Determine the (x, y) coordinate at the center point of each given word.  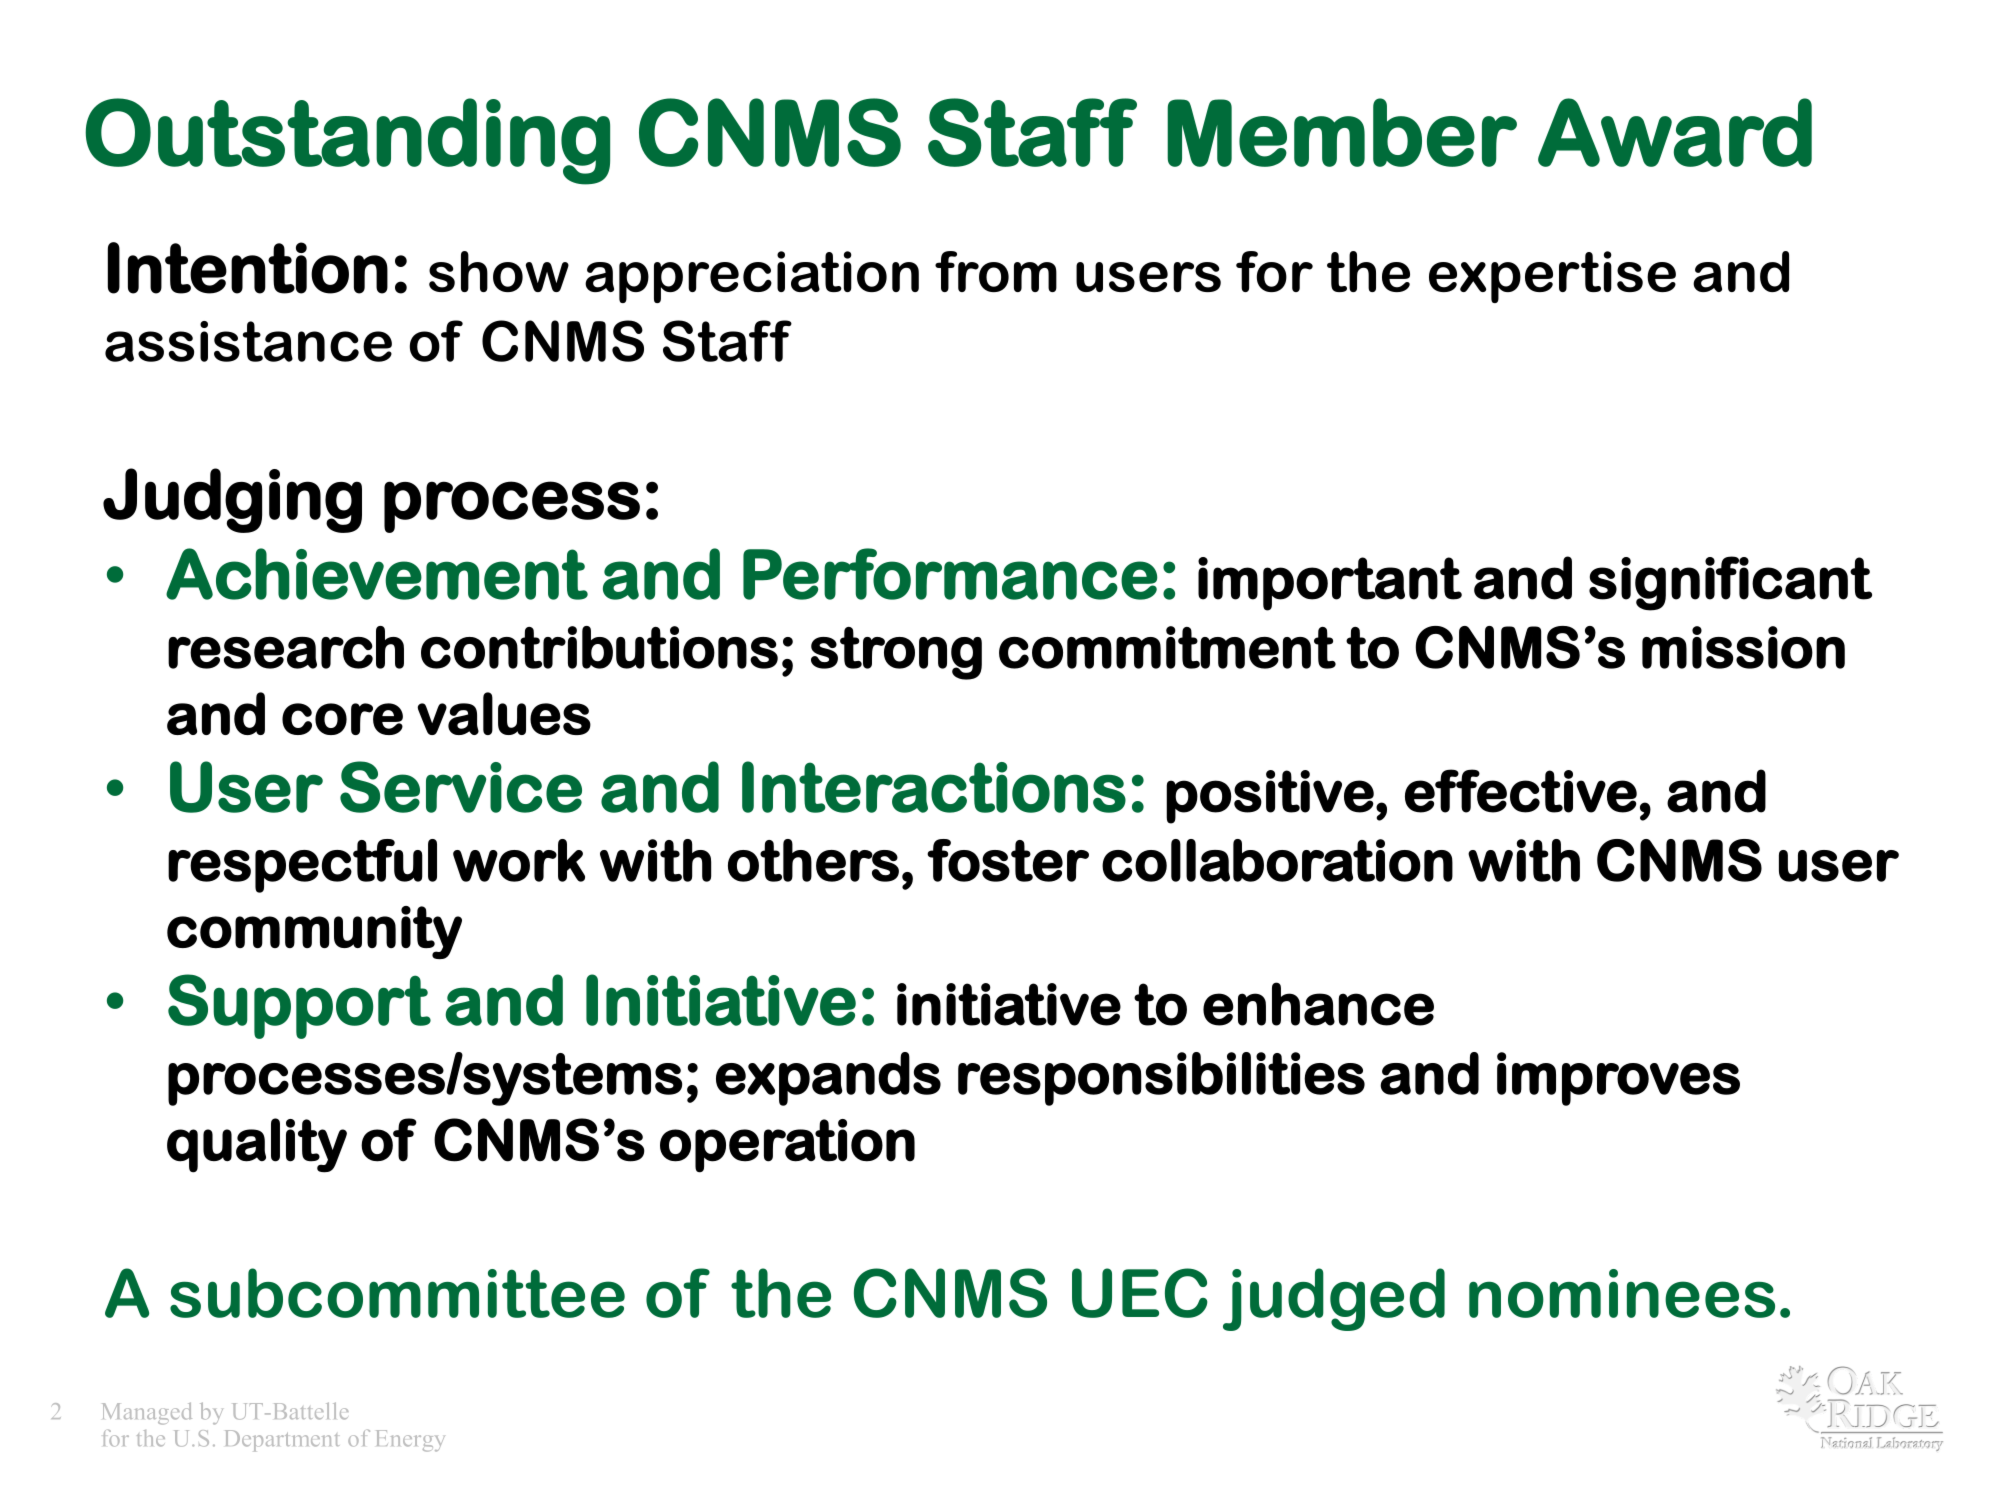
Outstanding (347, 141)
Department (282, 1441)
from (996, 271)
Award (1675, 132)
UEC (1140, 1293)
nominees (1622, 1293)
